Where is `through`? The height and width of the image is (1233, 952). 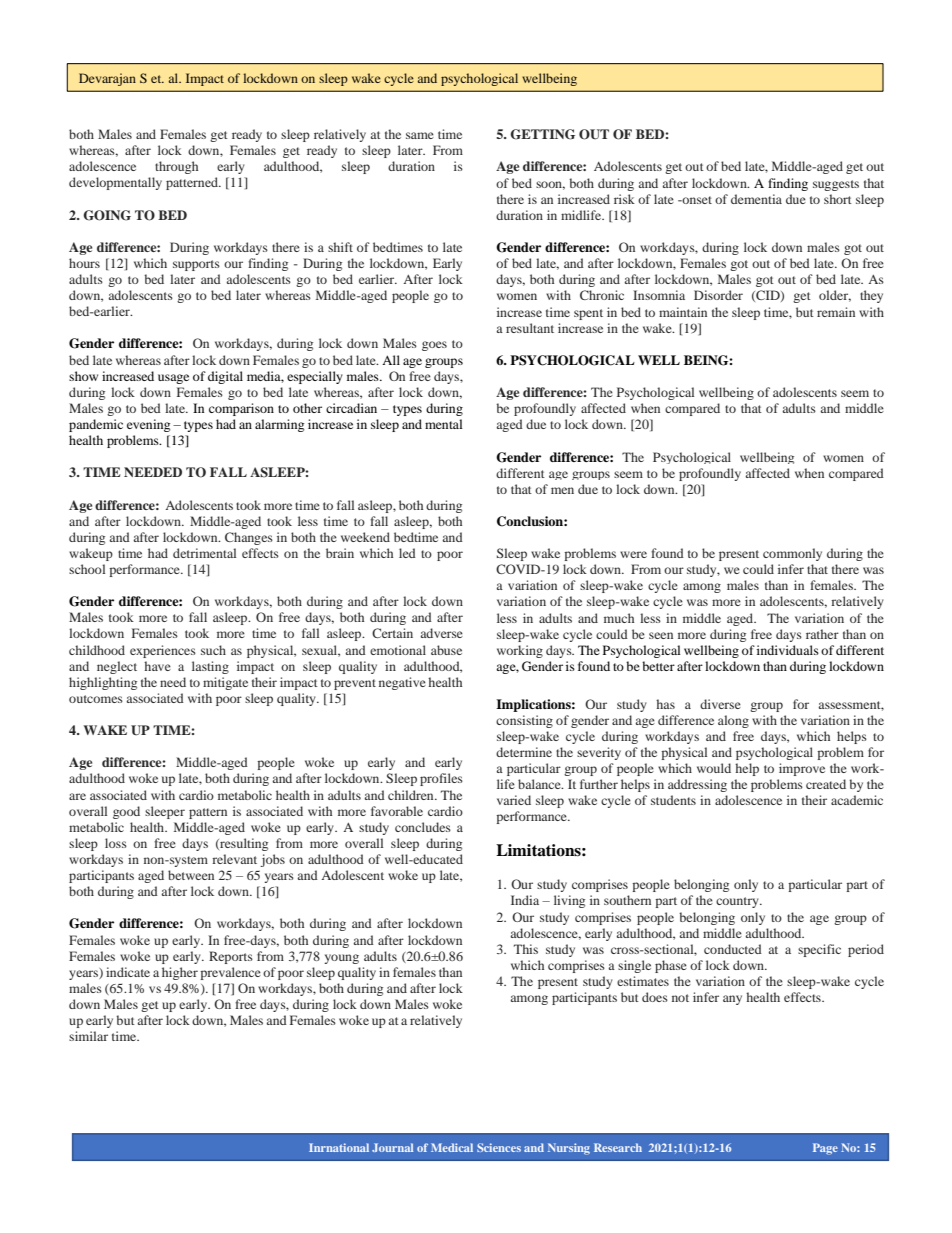 through is located at coordinates (176, 167).
